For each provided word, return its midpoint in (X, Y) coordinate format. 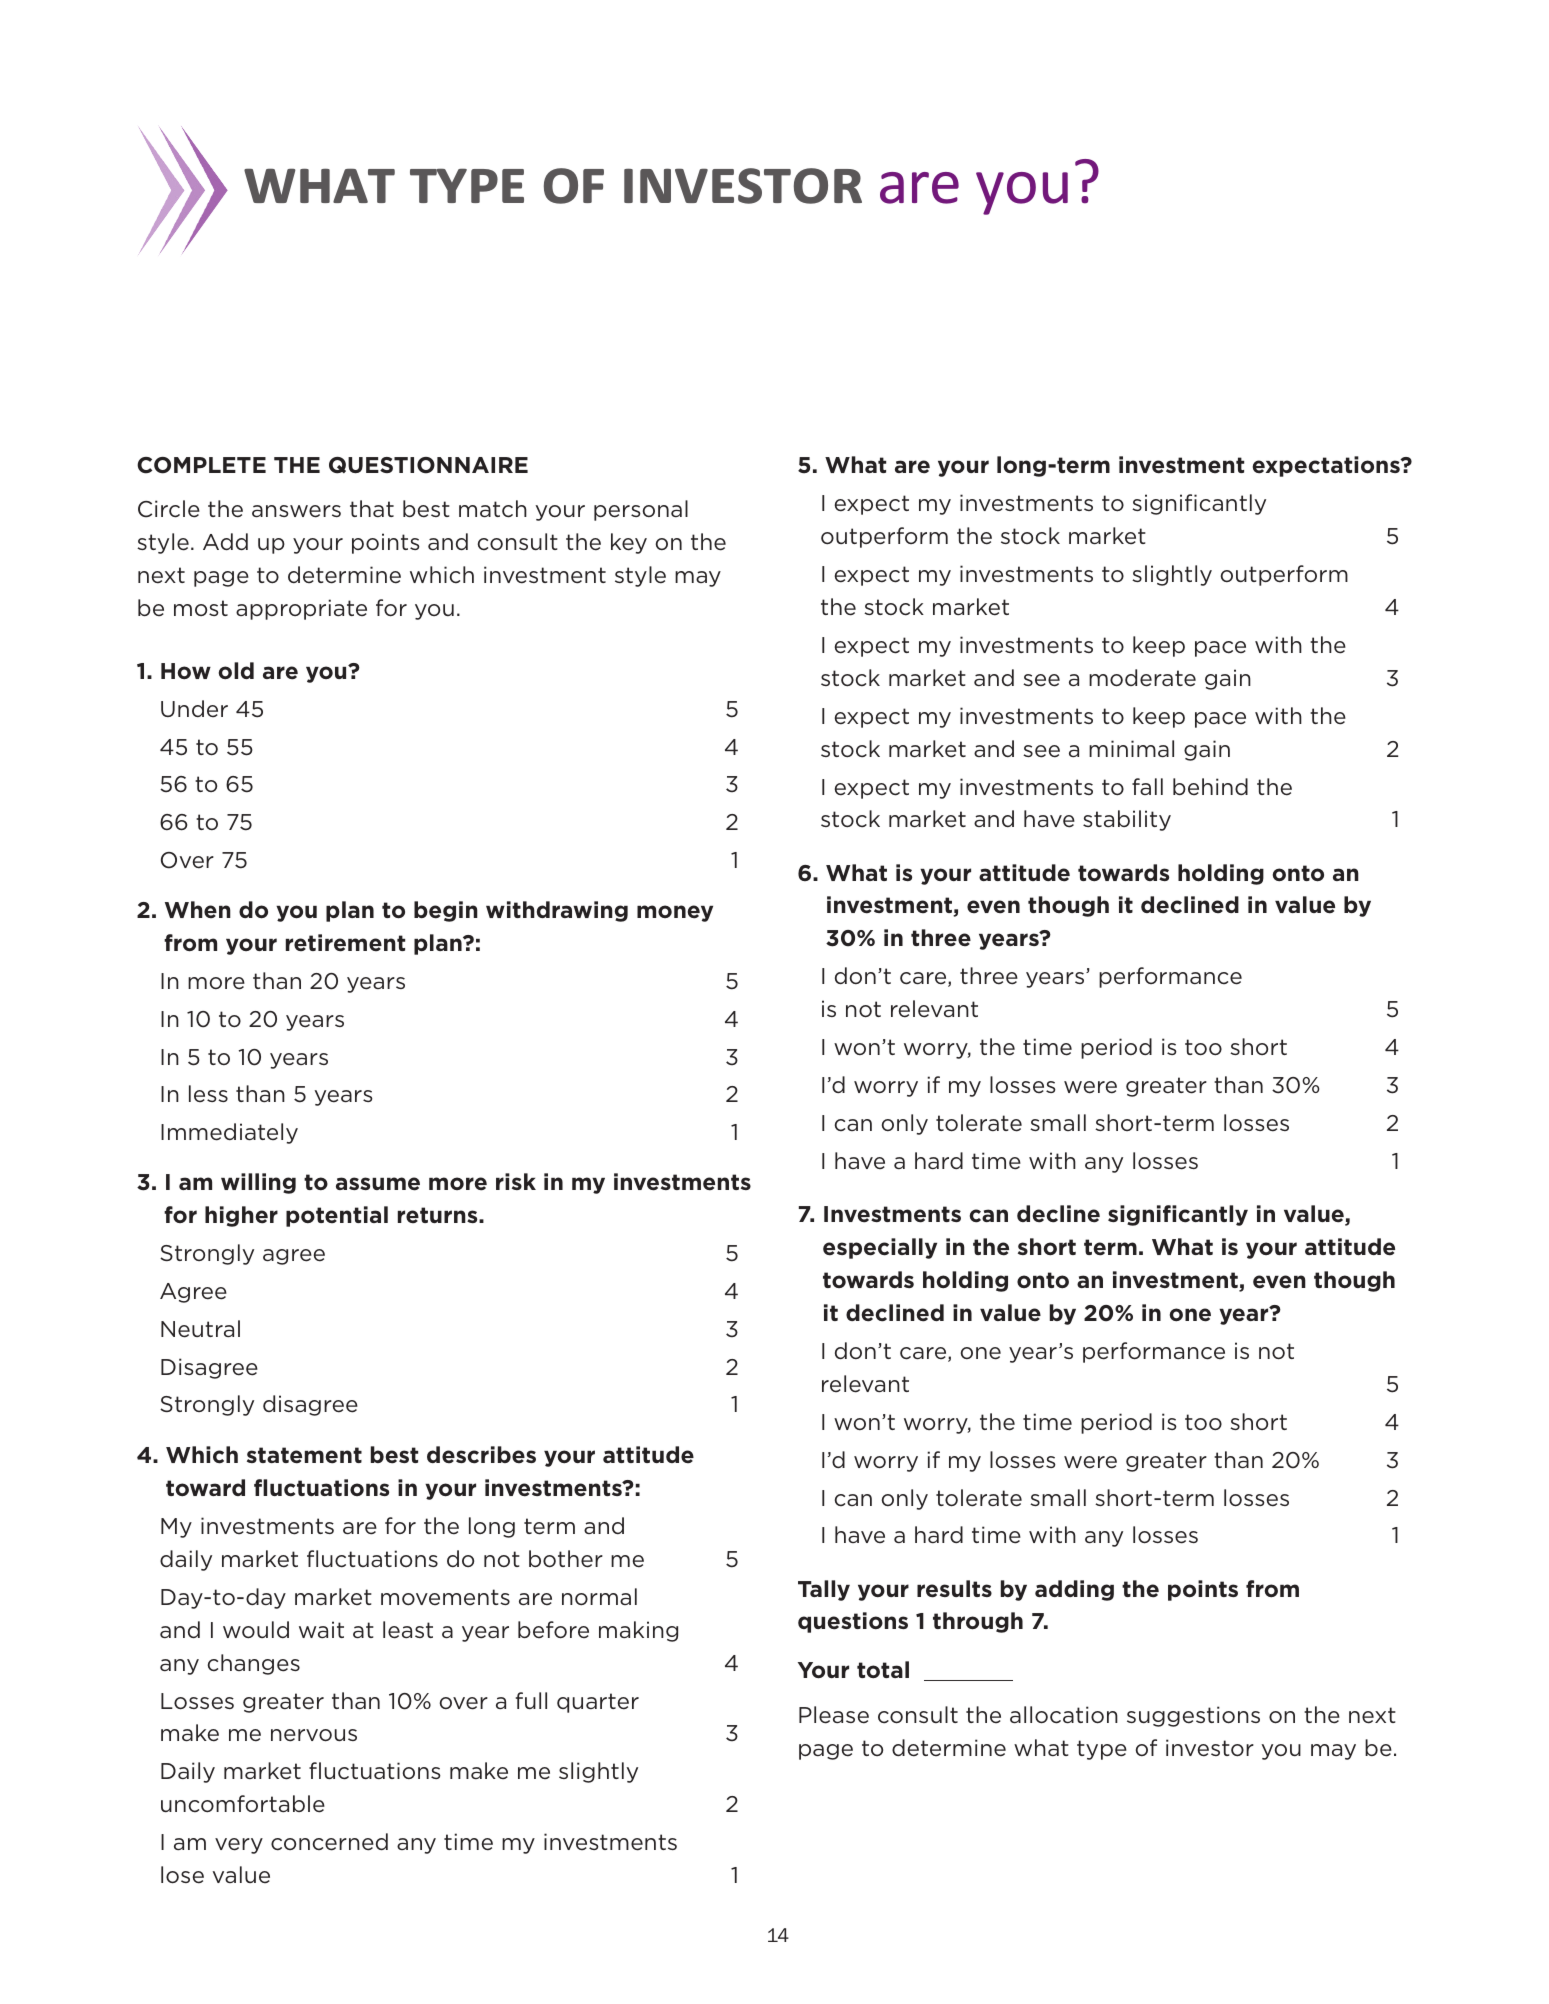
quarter (598, 1703)
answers (296, 511)
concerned (329, 1842)
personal (641, 510)
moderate (1142, 678)
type (1102, 1750)
